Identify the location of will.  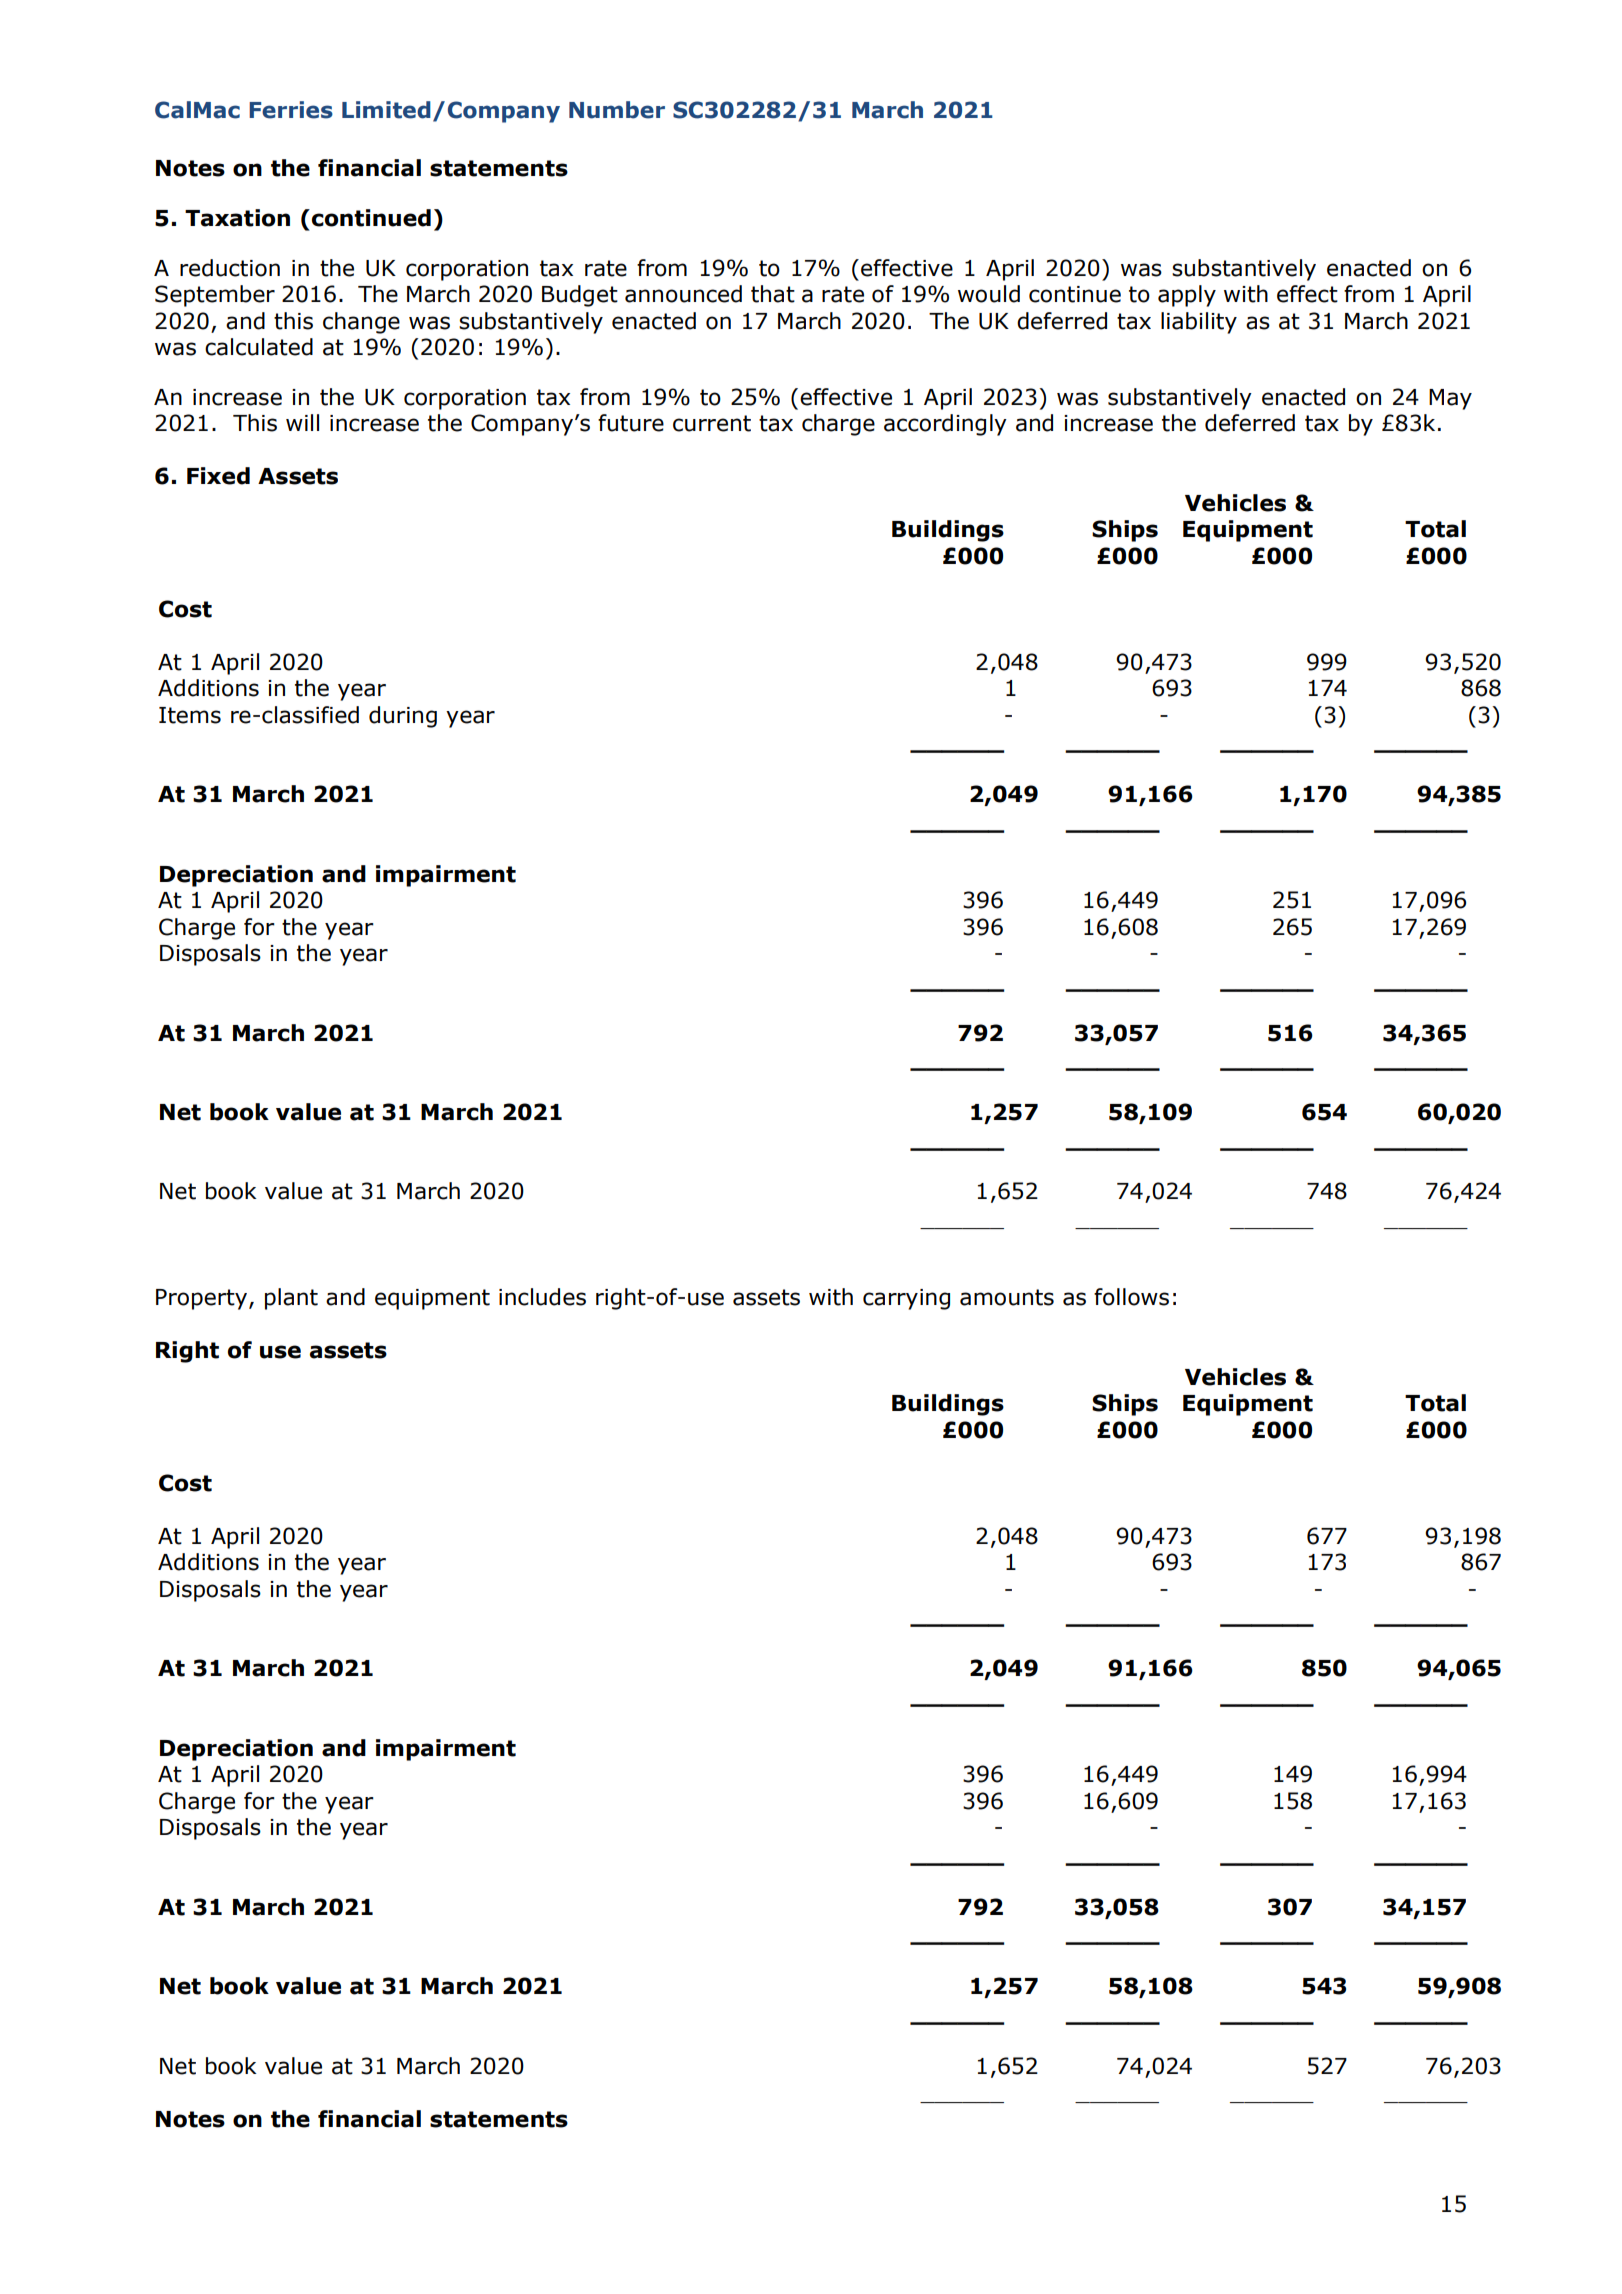
(302, 422).
